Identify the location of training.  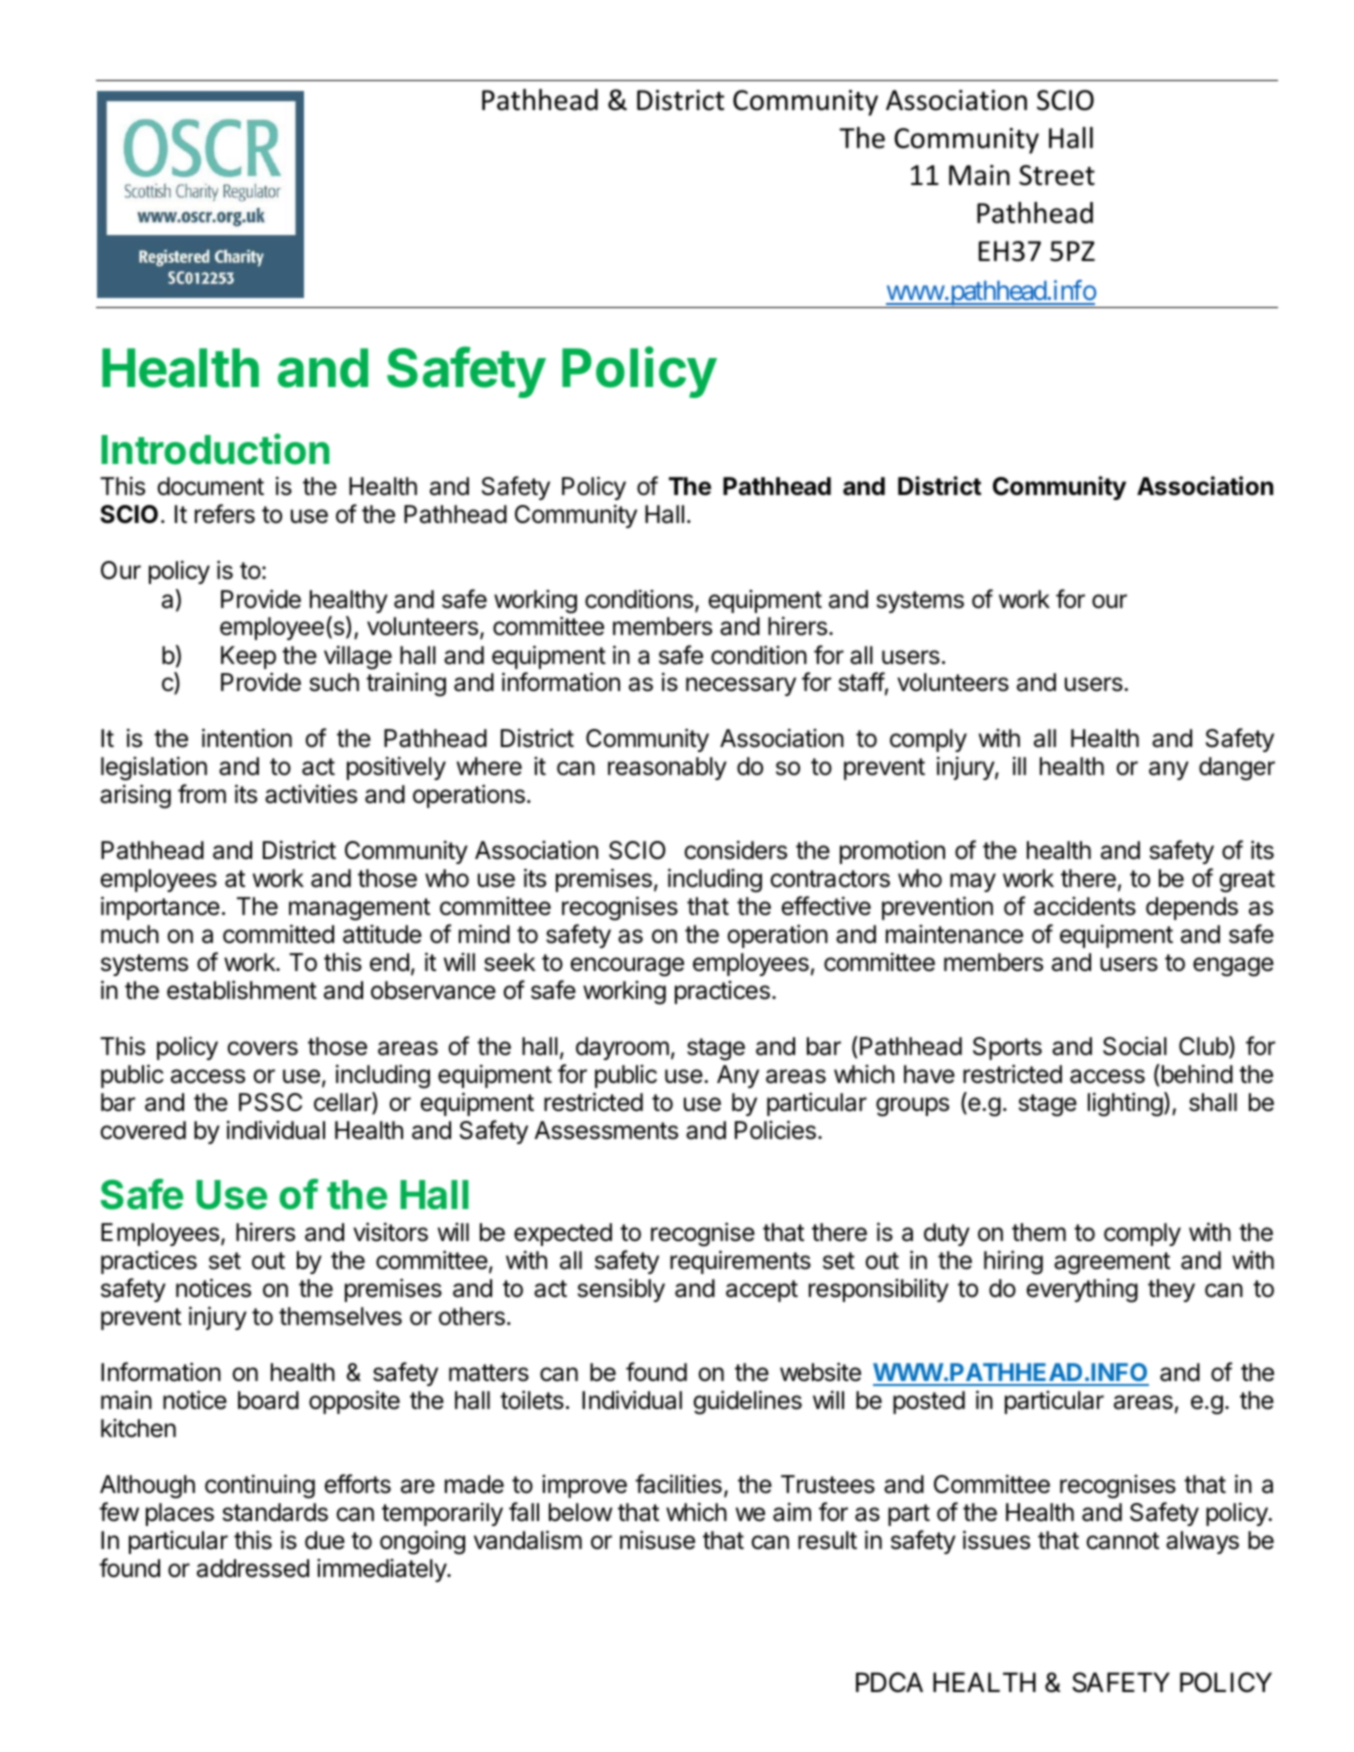
(406, 684).
